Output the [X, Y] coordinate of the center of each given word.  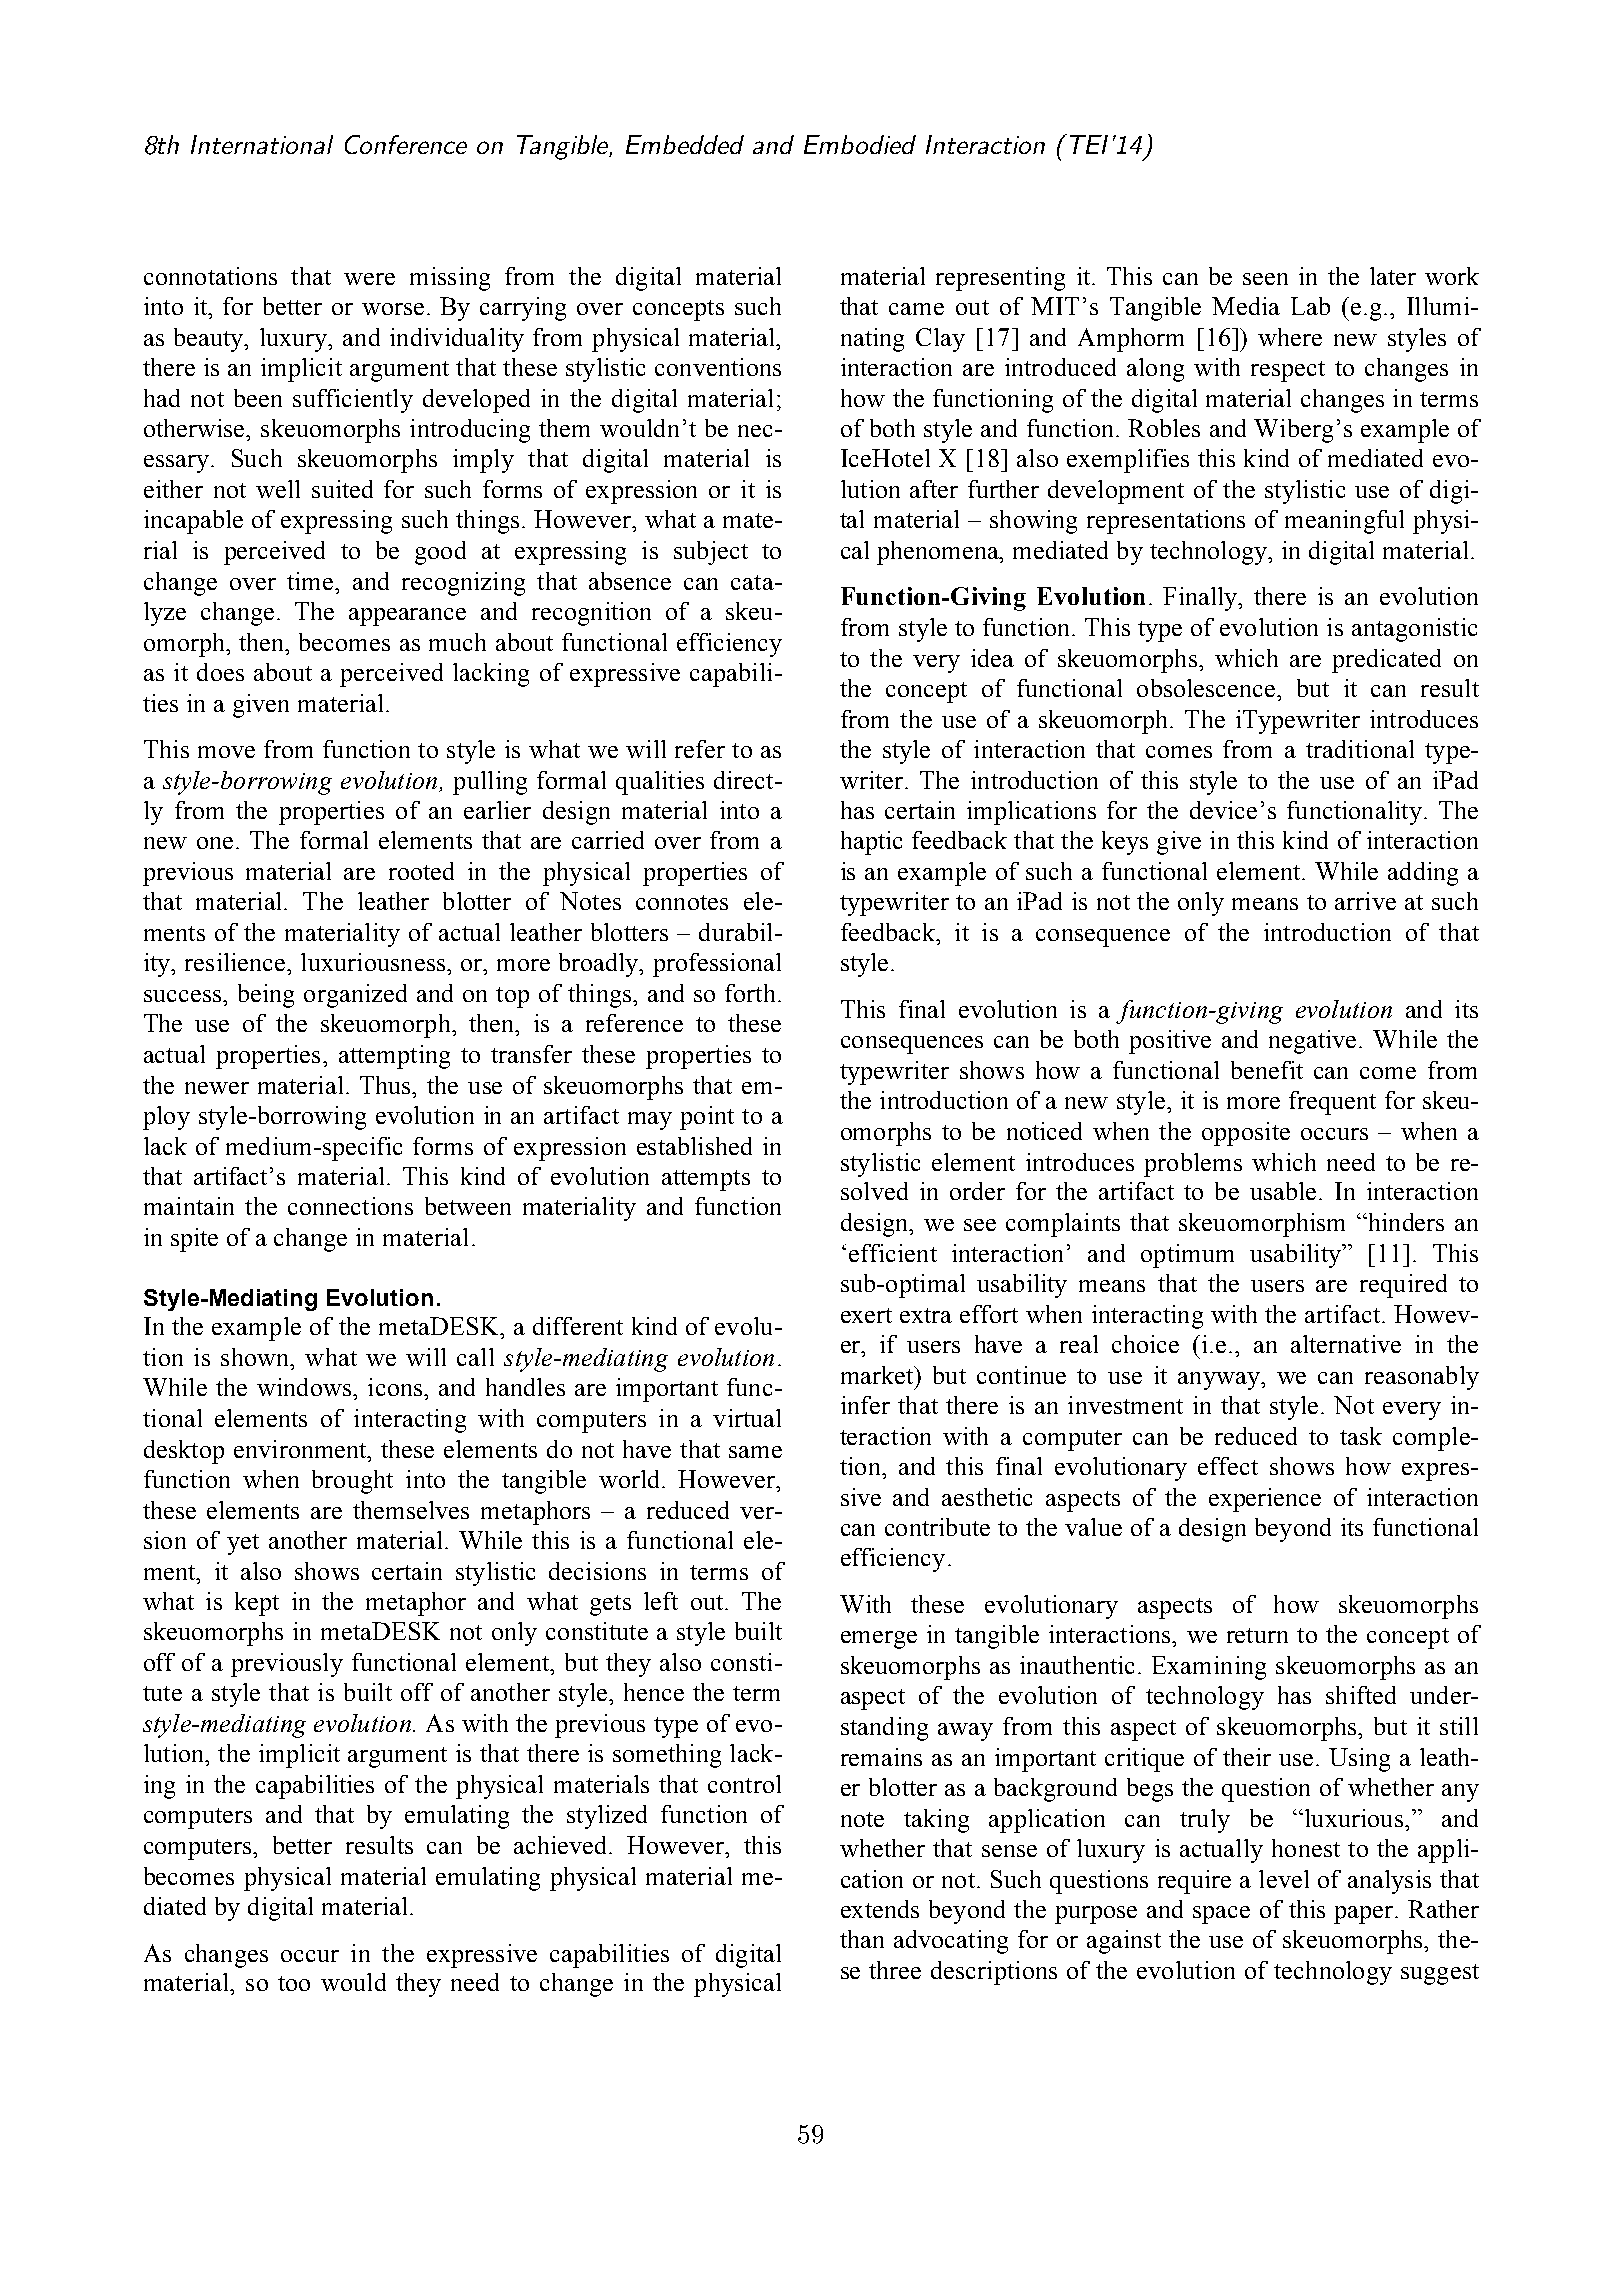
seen [1265, 279]
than [862, 1939]
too [294, 1983]
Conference [406, 144]
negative [1314, 1042]
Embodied [860, 144]
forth [750, 993]
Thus [387, 1085]
